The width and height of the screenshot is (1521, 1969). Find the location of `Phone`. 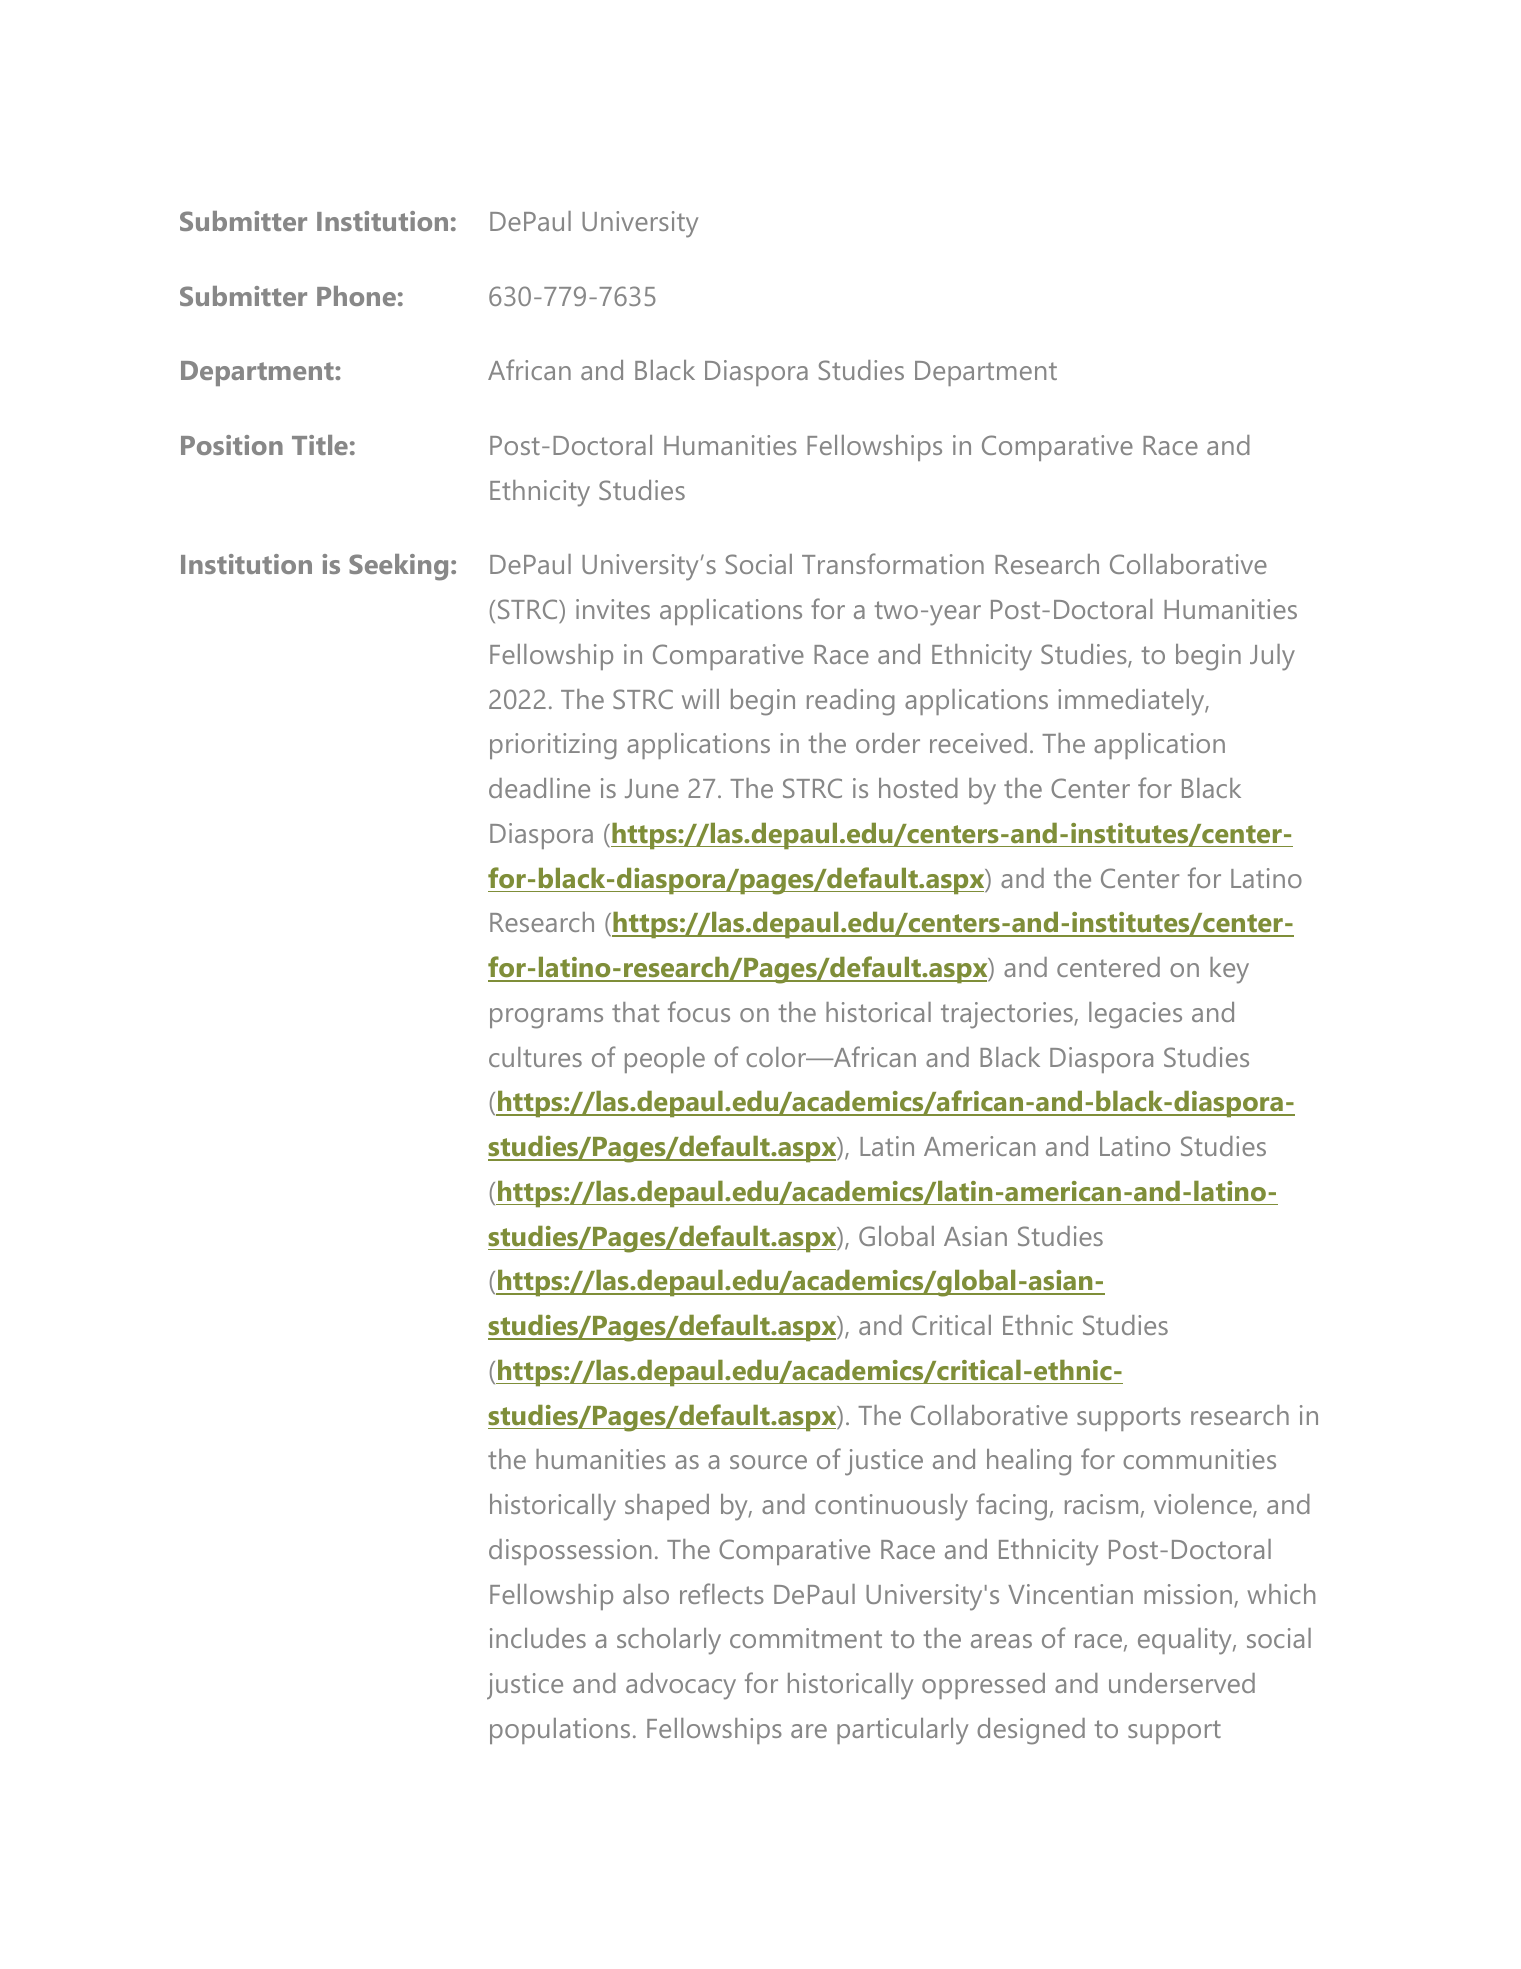

Phone is located at coordinates (356, 296).
